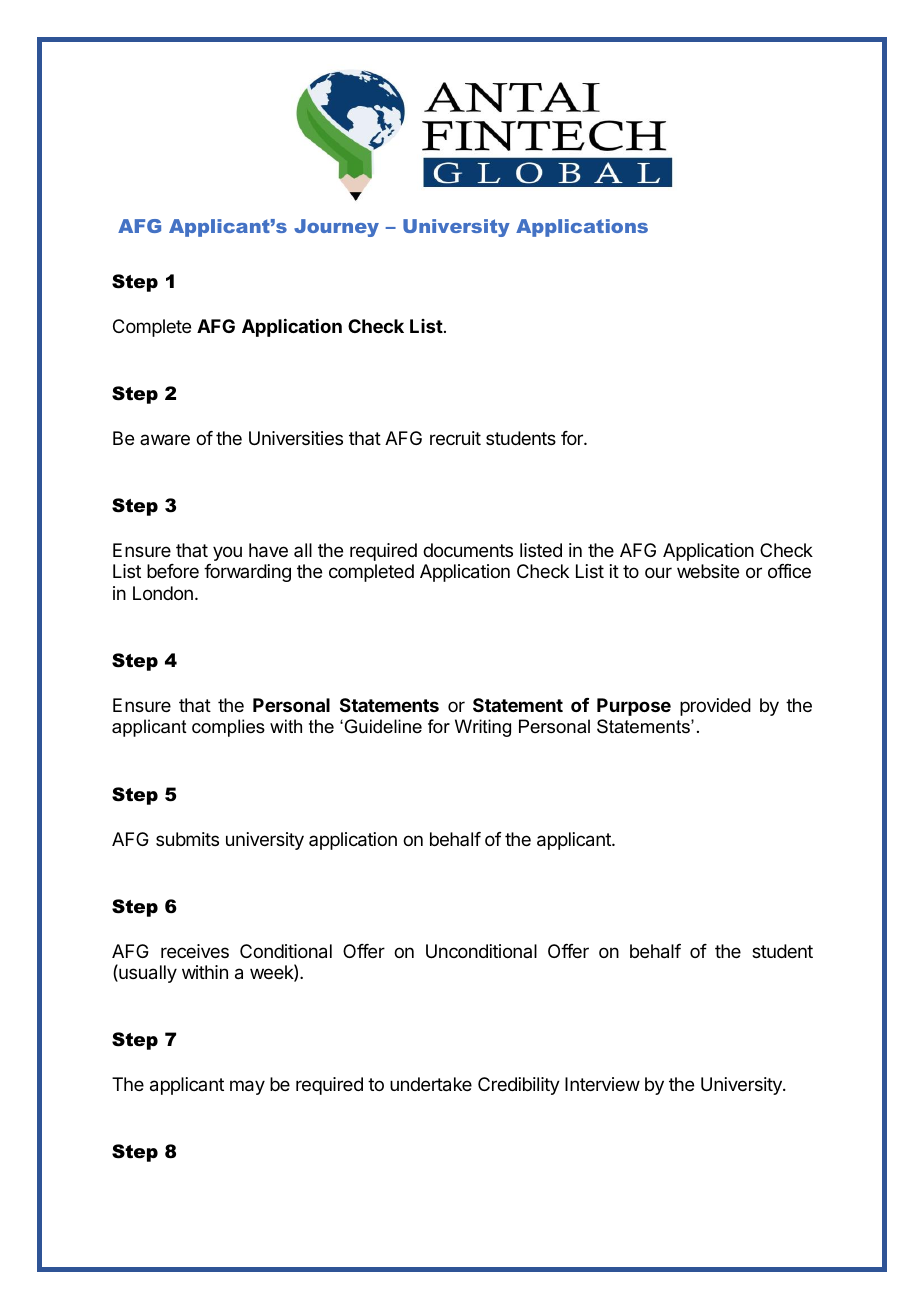 The image size is (924, 1309). What do you see at coordinates (468, 550) in the screenshot?
I see `documents` at bounding box center [468, 550].
